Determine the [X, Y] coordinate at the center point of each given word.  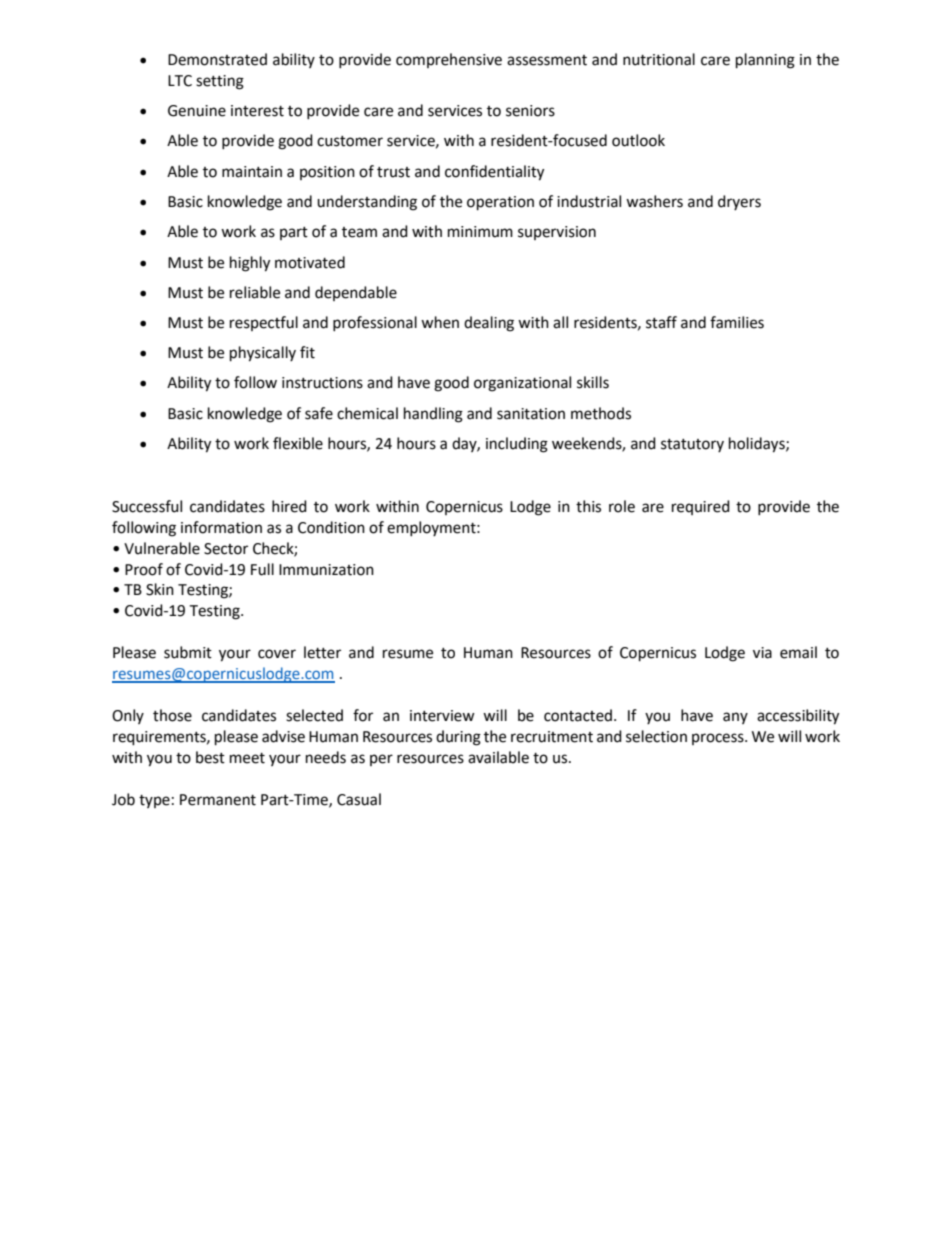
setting [220, 82]
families [737, 322]
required [701, 507]
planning [765, 61]
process [719, 739]
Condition [331, 527]
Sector [226, 549]
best [210, 757]
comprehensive [449, 60]
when [440, 322]
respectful [264, 323]
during [458, 738]
